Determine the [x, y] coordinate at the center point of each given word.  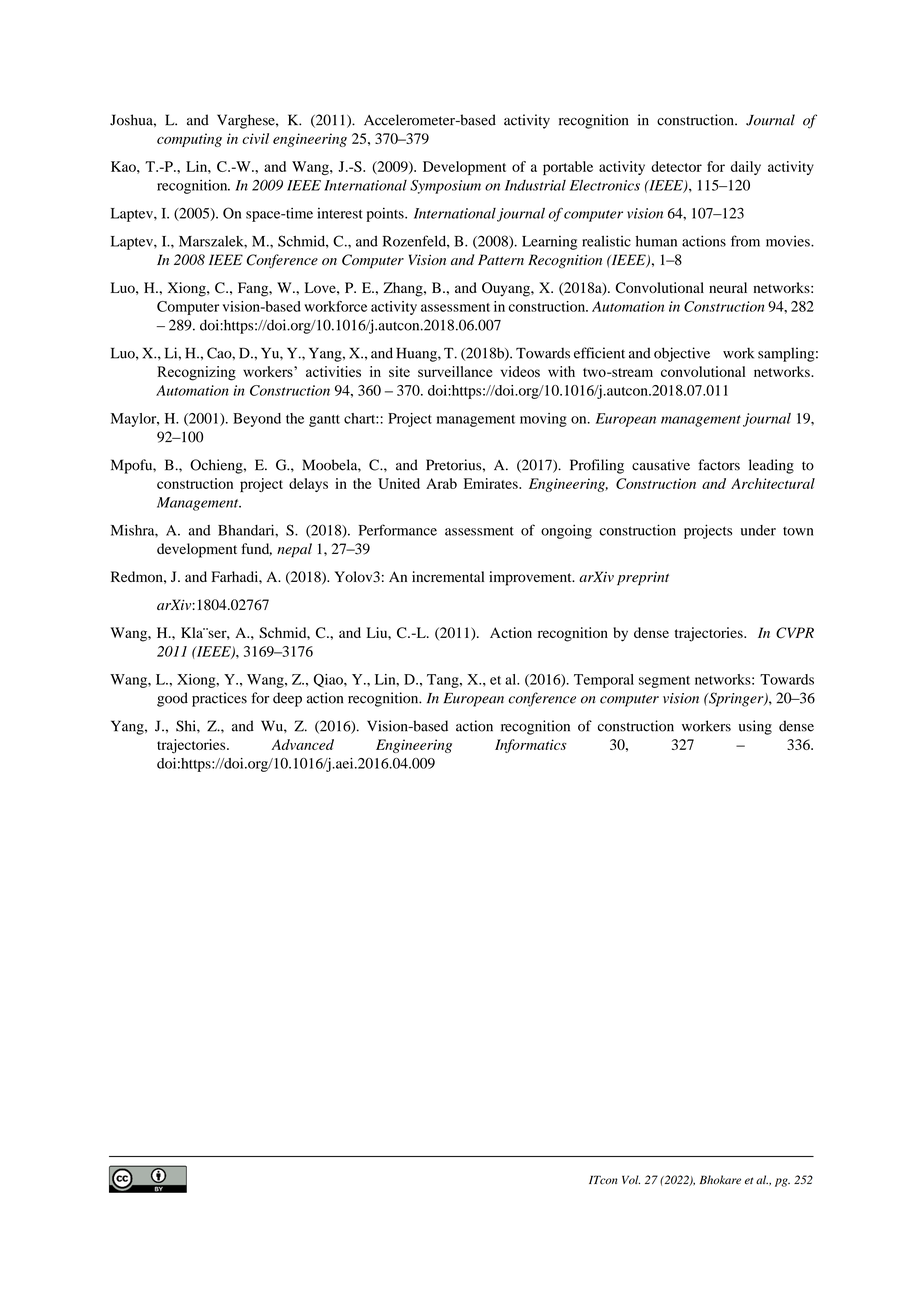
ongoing [566, 531]
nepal [294, 550]
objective [682, 354]
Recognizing [196, 373]
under [758, 530]
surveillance [455, 371]
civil [255, 138]
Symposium [445, 187]
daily [746, 168]
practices [219, 699]
